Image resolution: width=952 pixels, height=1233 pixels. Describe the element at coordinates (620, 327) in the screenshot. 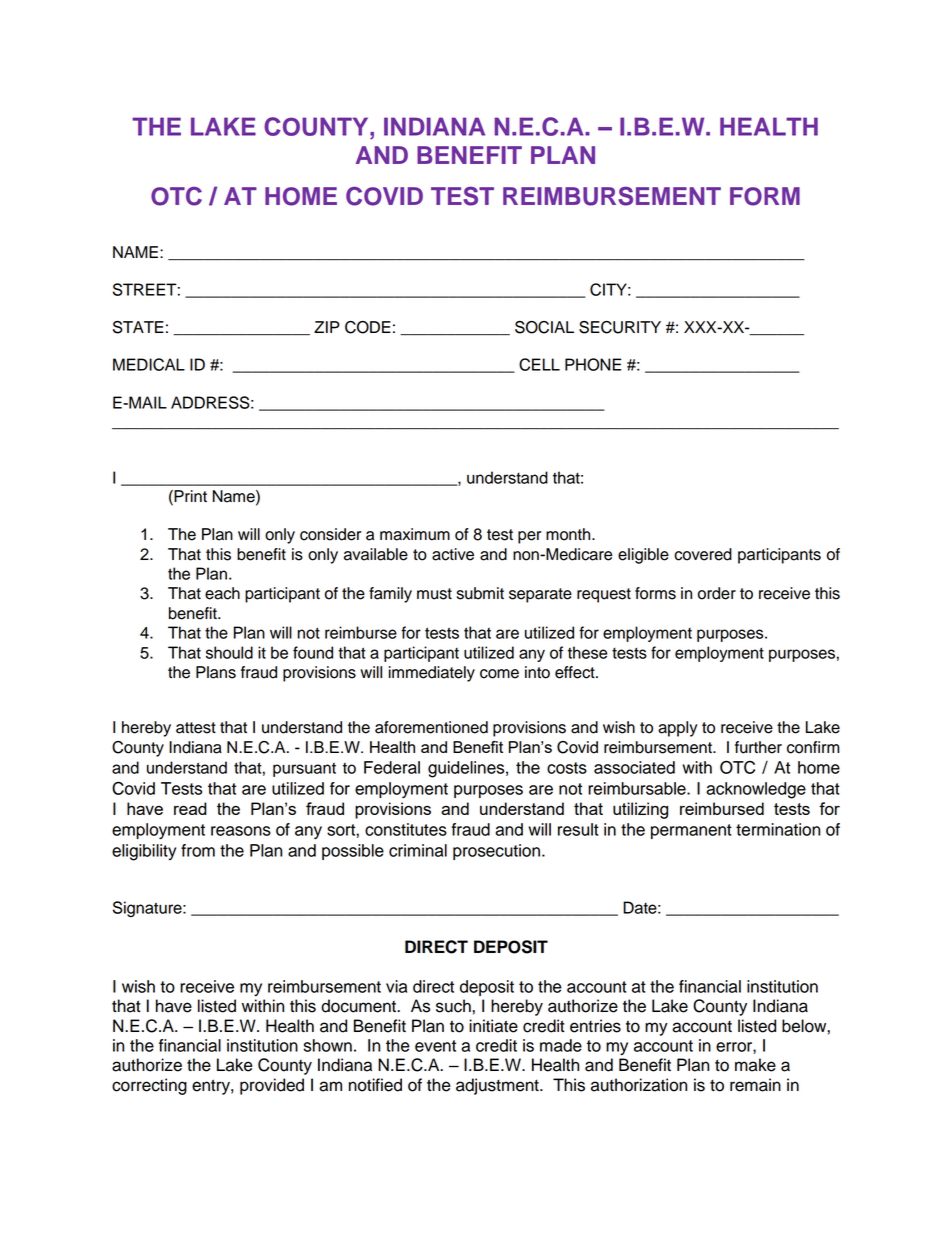

I see `SECURITY` at that location.
